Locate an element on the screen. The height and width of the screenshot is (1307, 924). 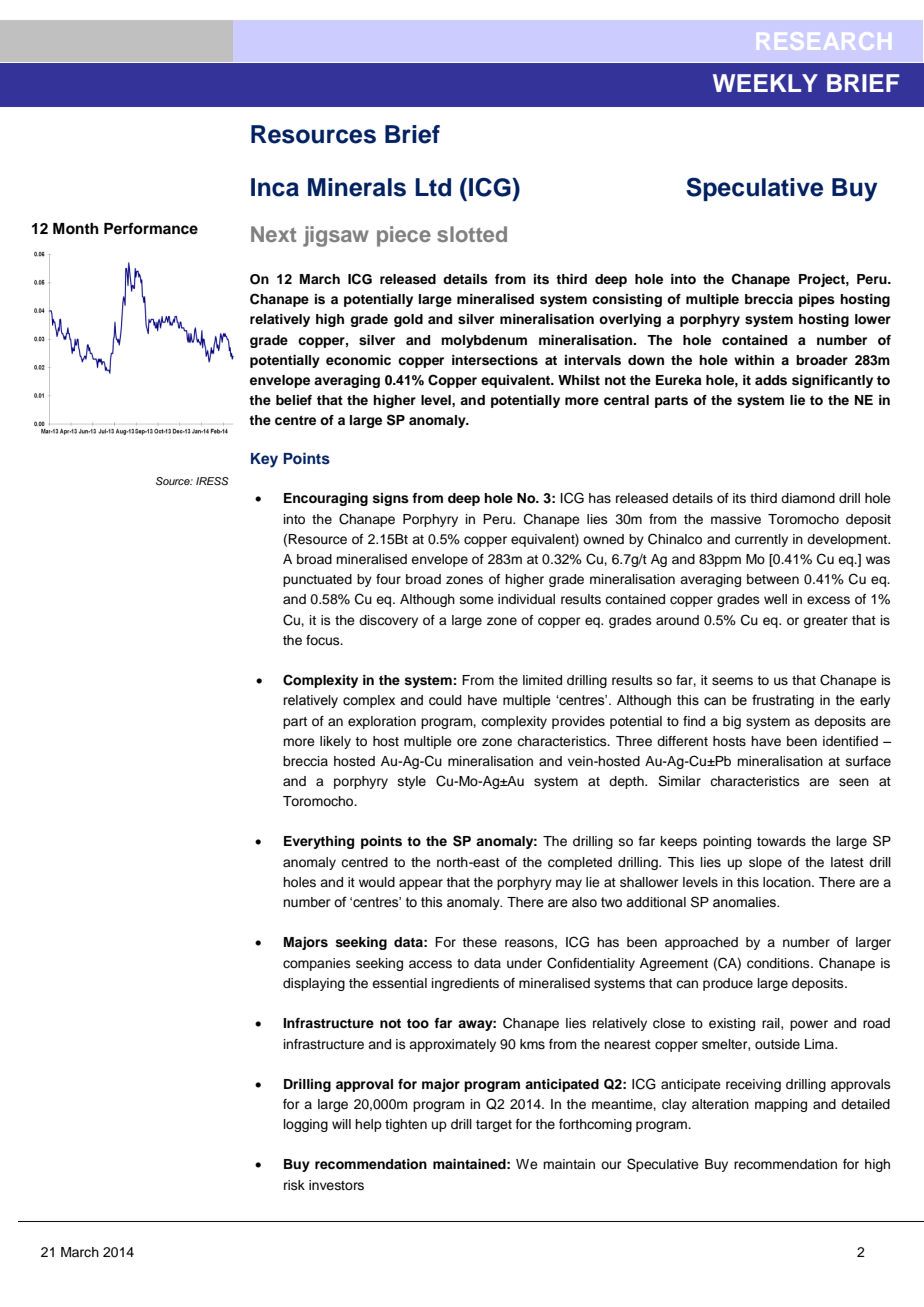
signs is located at coordinates (390, 499).
